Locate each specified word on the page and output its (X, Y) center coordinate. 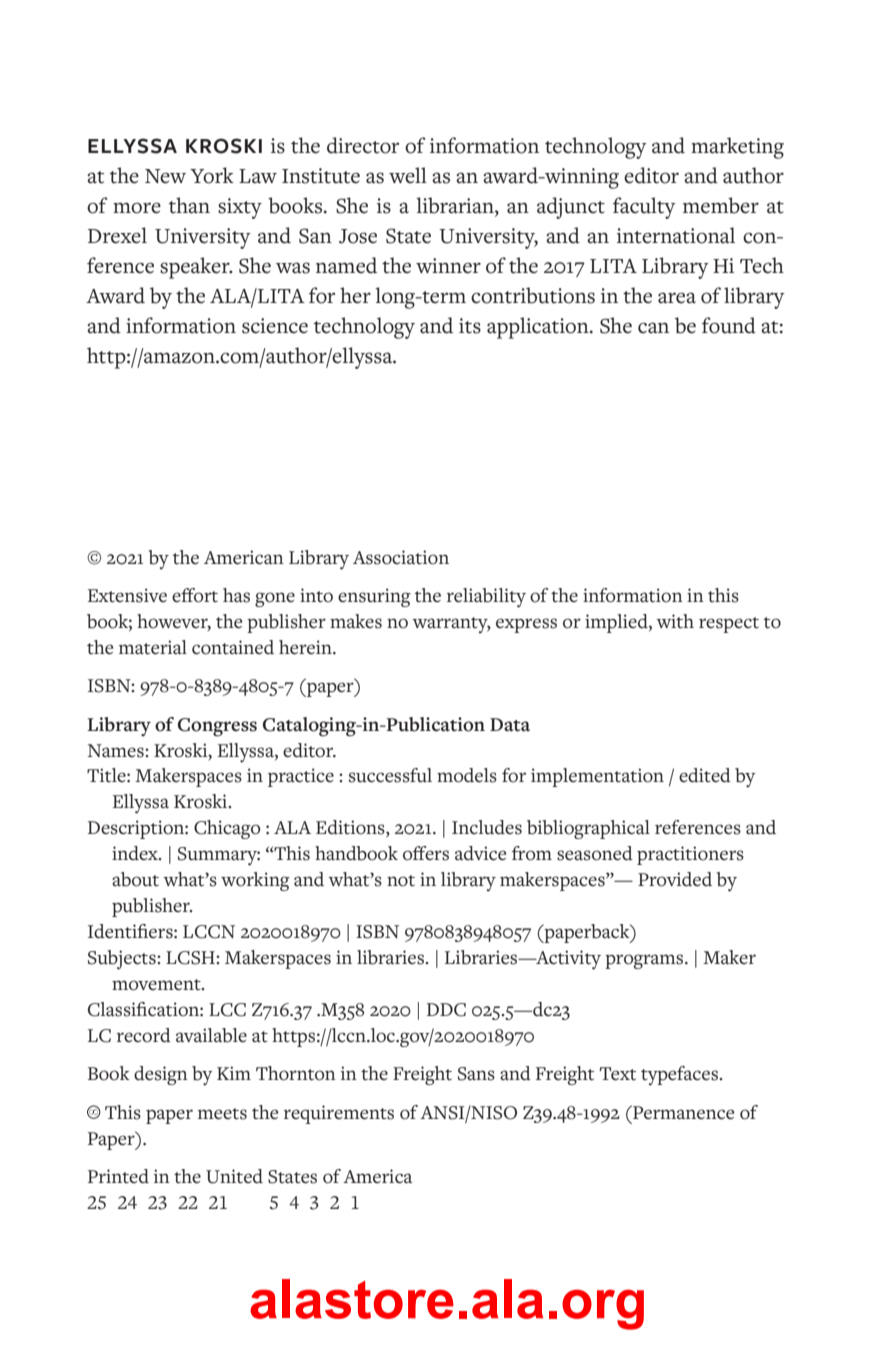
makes (356, 621)
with (675, 621)
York (212, 175)
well (408, 175)
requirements (339, 1114)
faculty (644, 208)
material (153, 647)
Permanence (682, 1112)
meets (222, 1114)
